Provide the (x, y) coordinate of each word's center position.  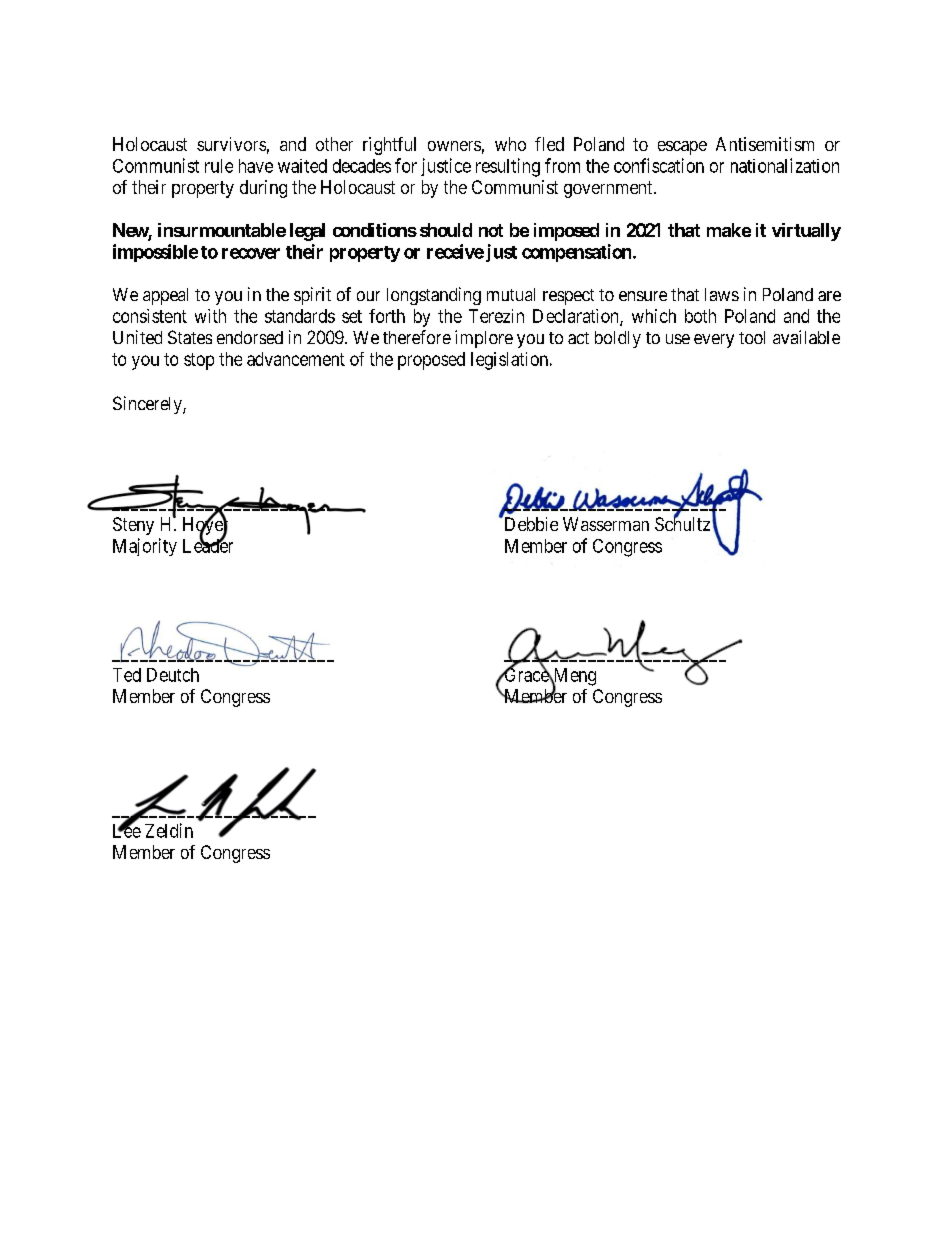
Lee (127, 830)
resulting (508, 167)
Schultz (682, 523)
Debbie (530, 523)
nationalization (785, 165)
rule (219, 166)
